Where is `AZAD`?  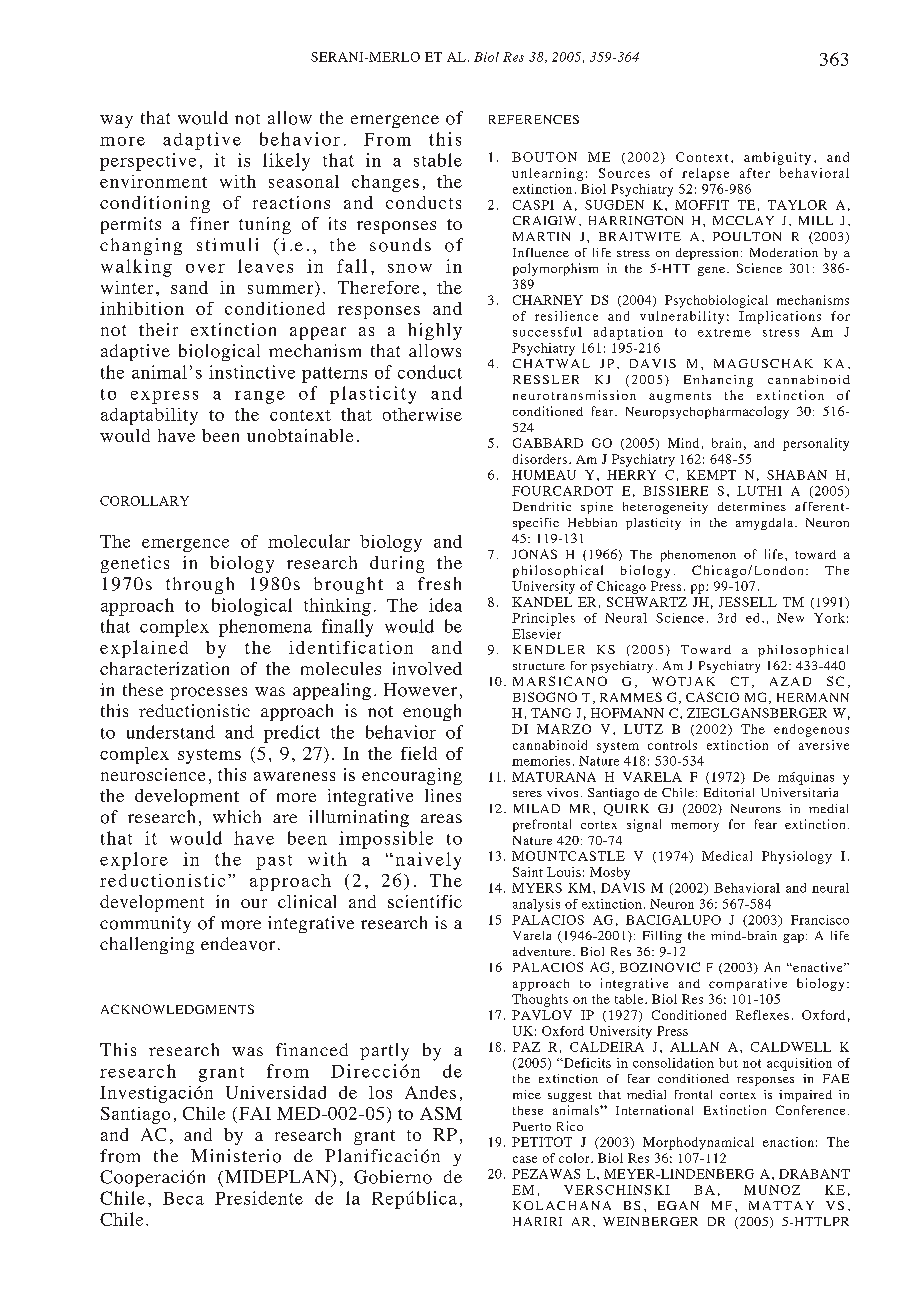
AZAD is located at coordinates (790, 681).
